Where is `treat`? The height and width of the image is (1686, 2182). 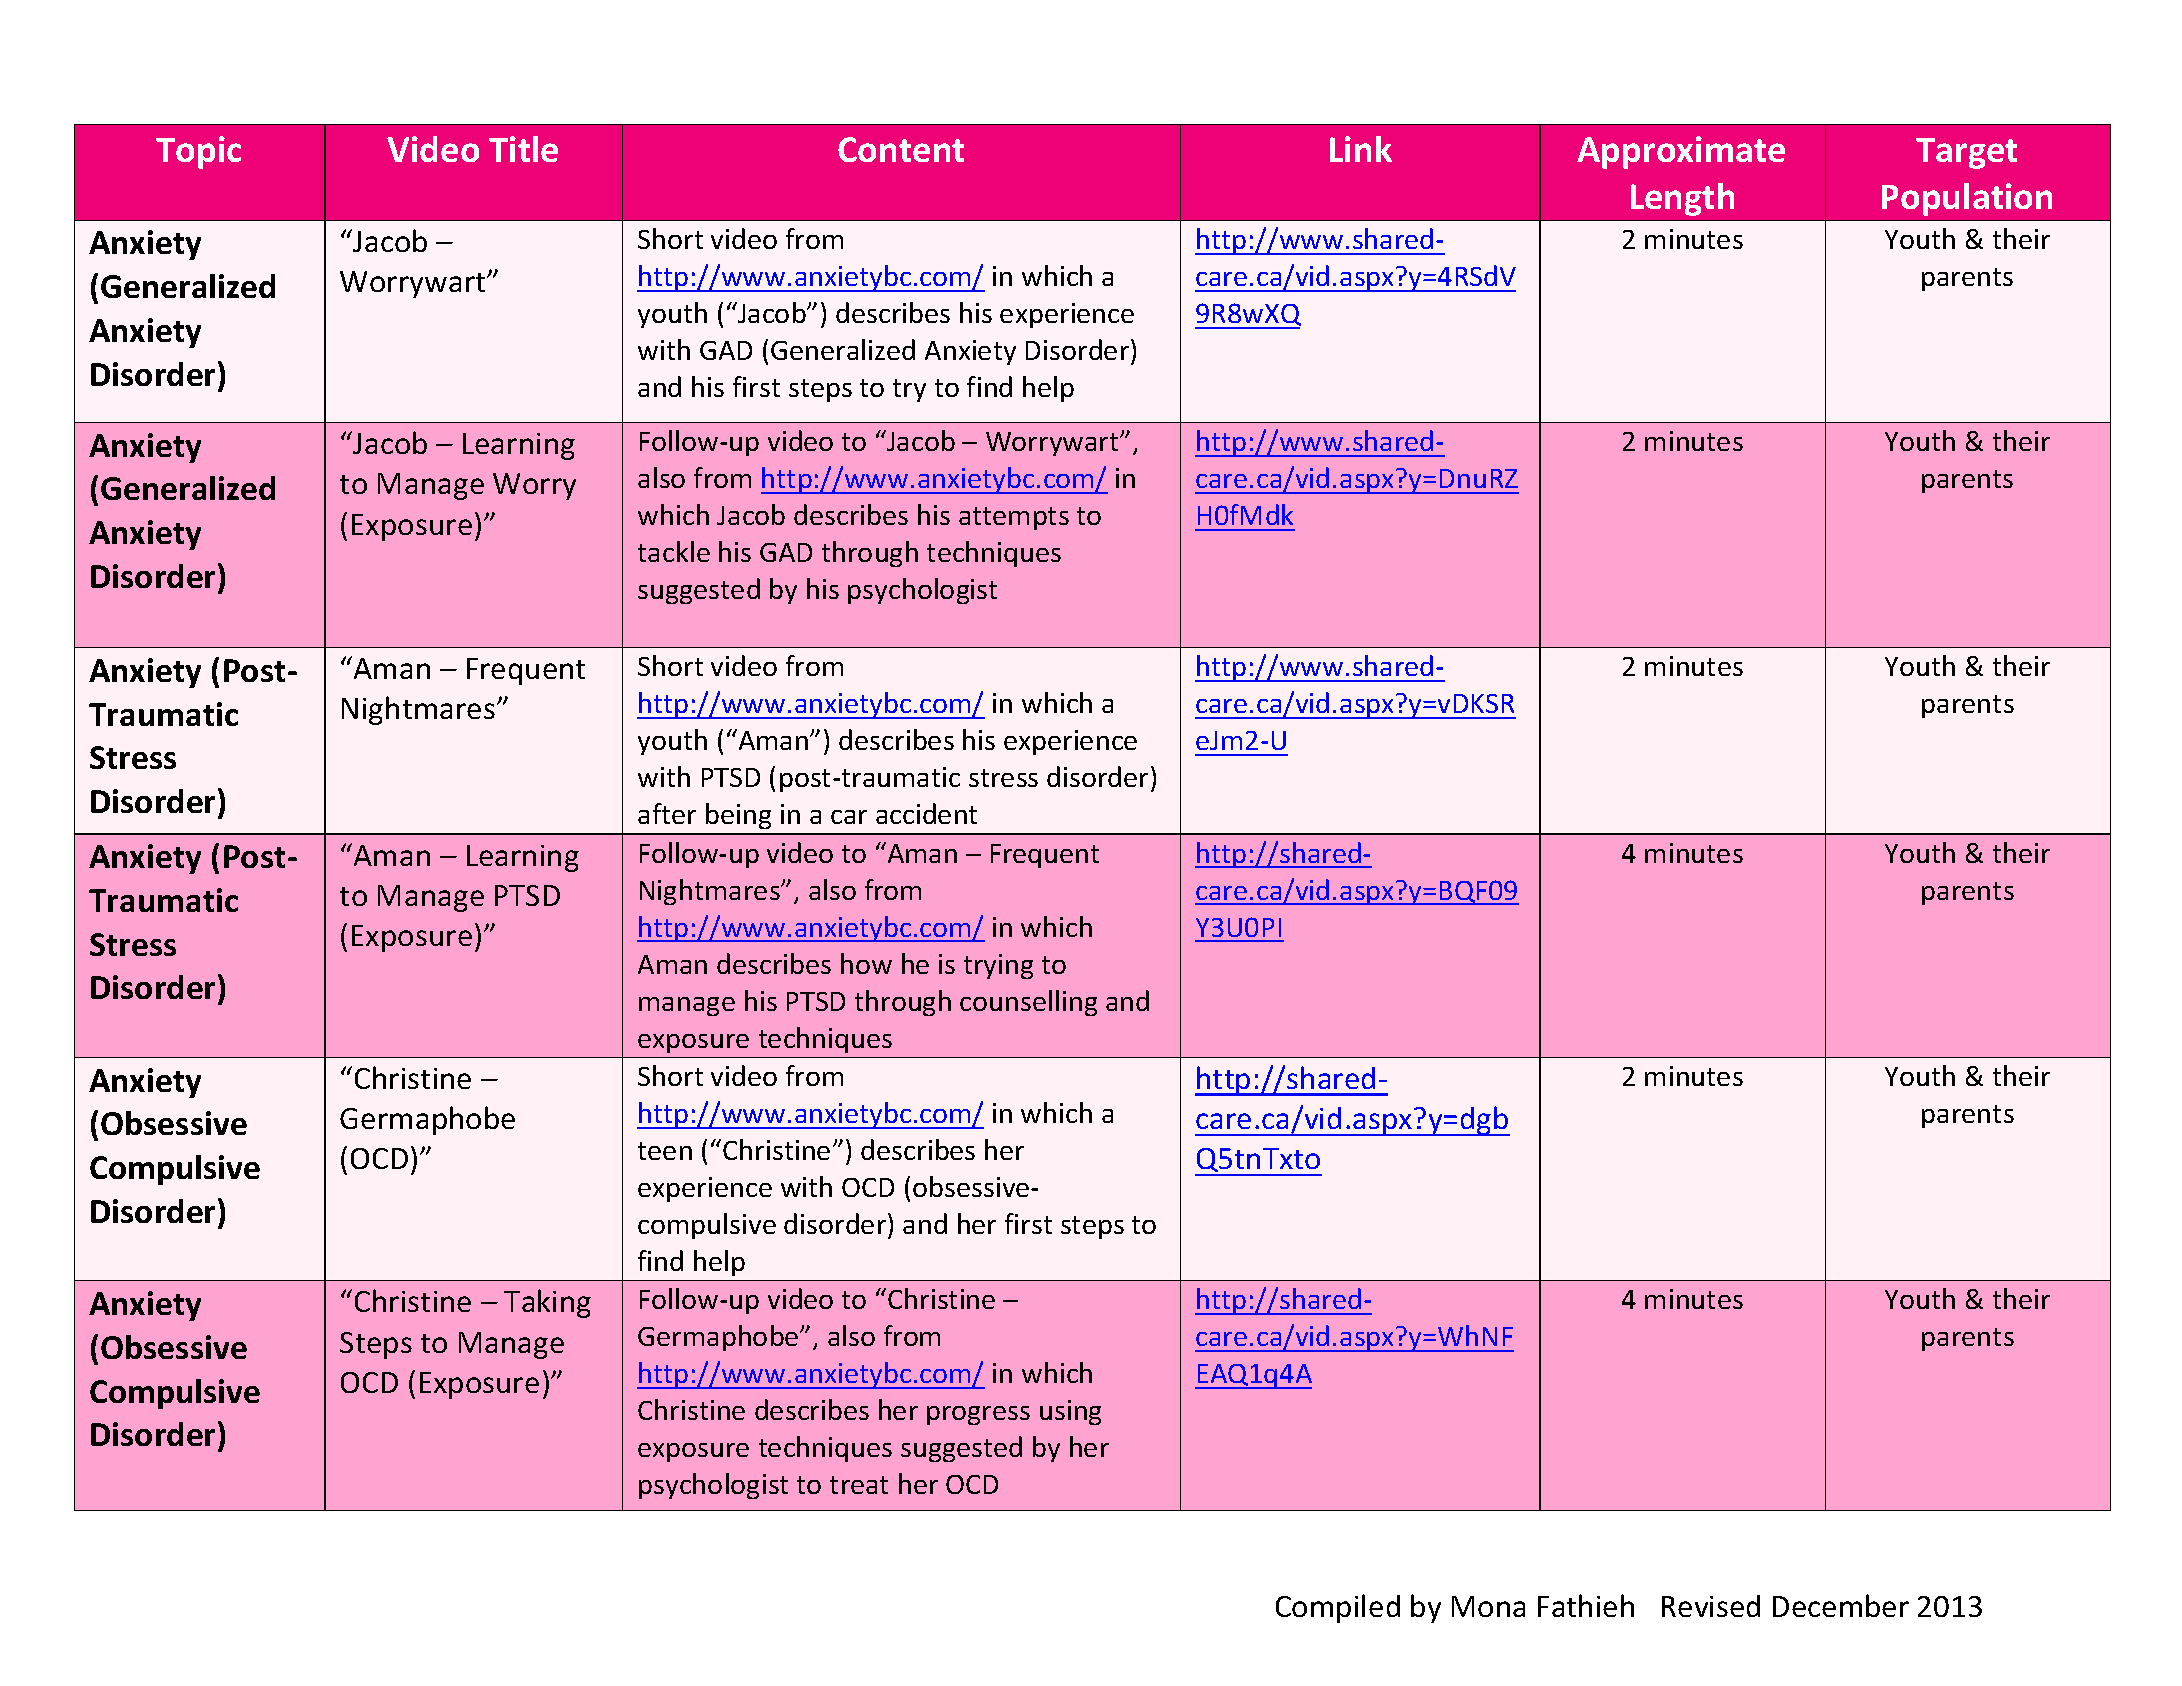
treat is located at coordinates (859, 1485).
